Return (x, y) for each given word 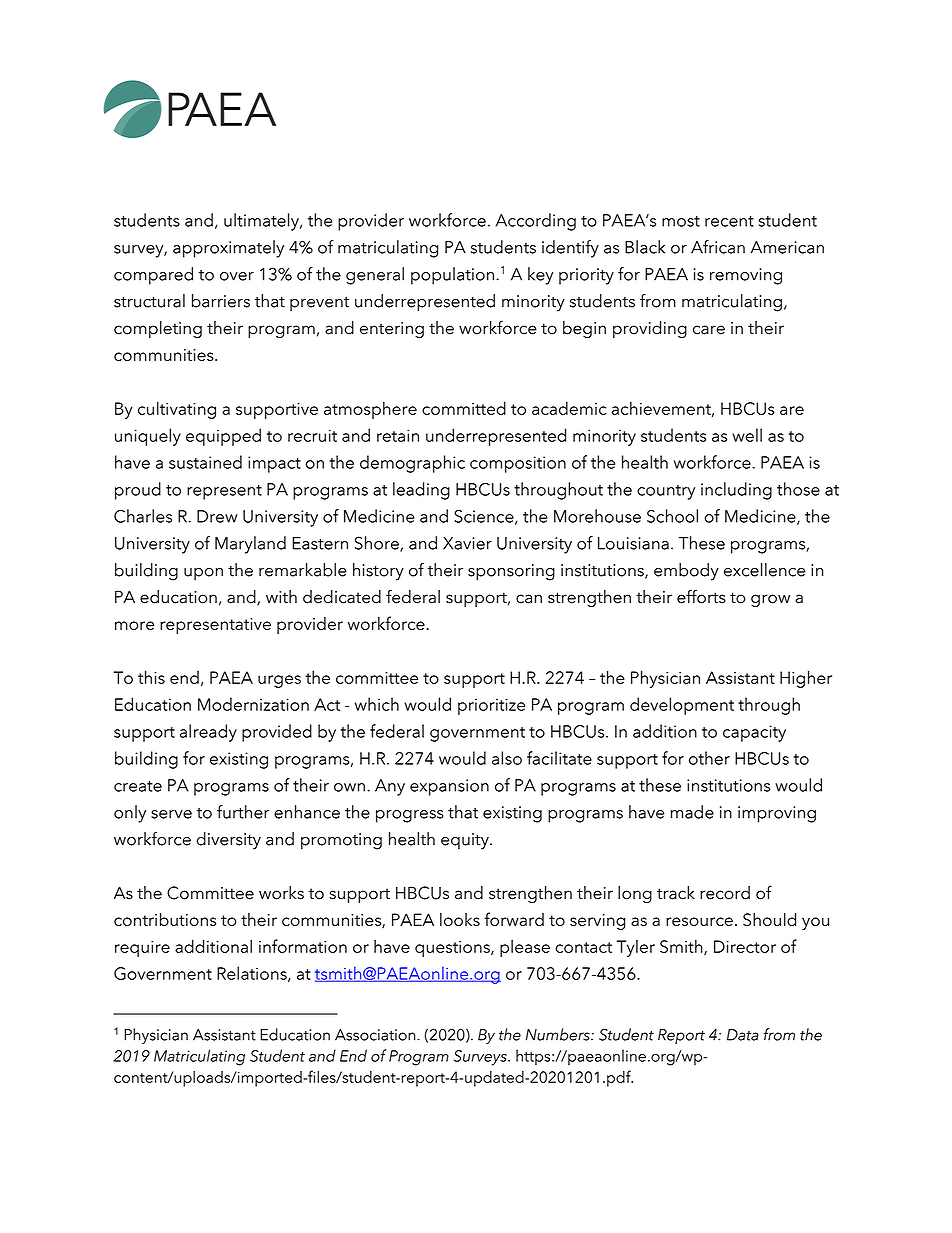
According (536, 222)
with (281, 596)
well (747, 435)
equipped (223, 437)
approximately (228, 249)
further (243, 812)
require (142, 949)
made (692, 812)
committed (464, 408)
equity (466, 841)
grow (770, 600)
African (718, 247)
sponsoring (511, 572)
